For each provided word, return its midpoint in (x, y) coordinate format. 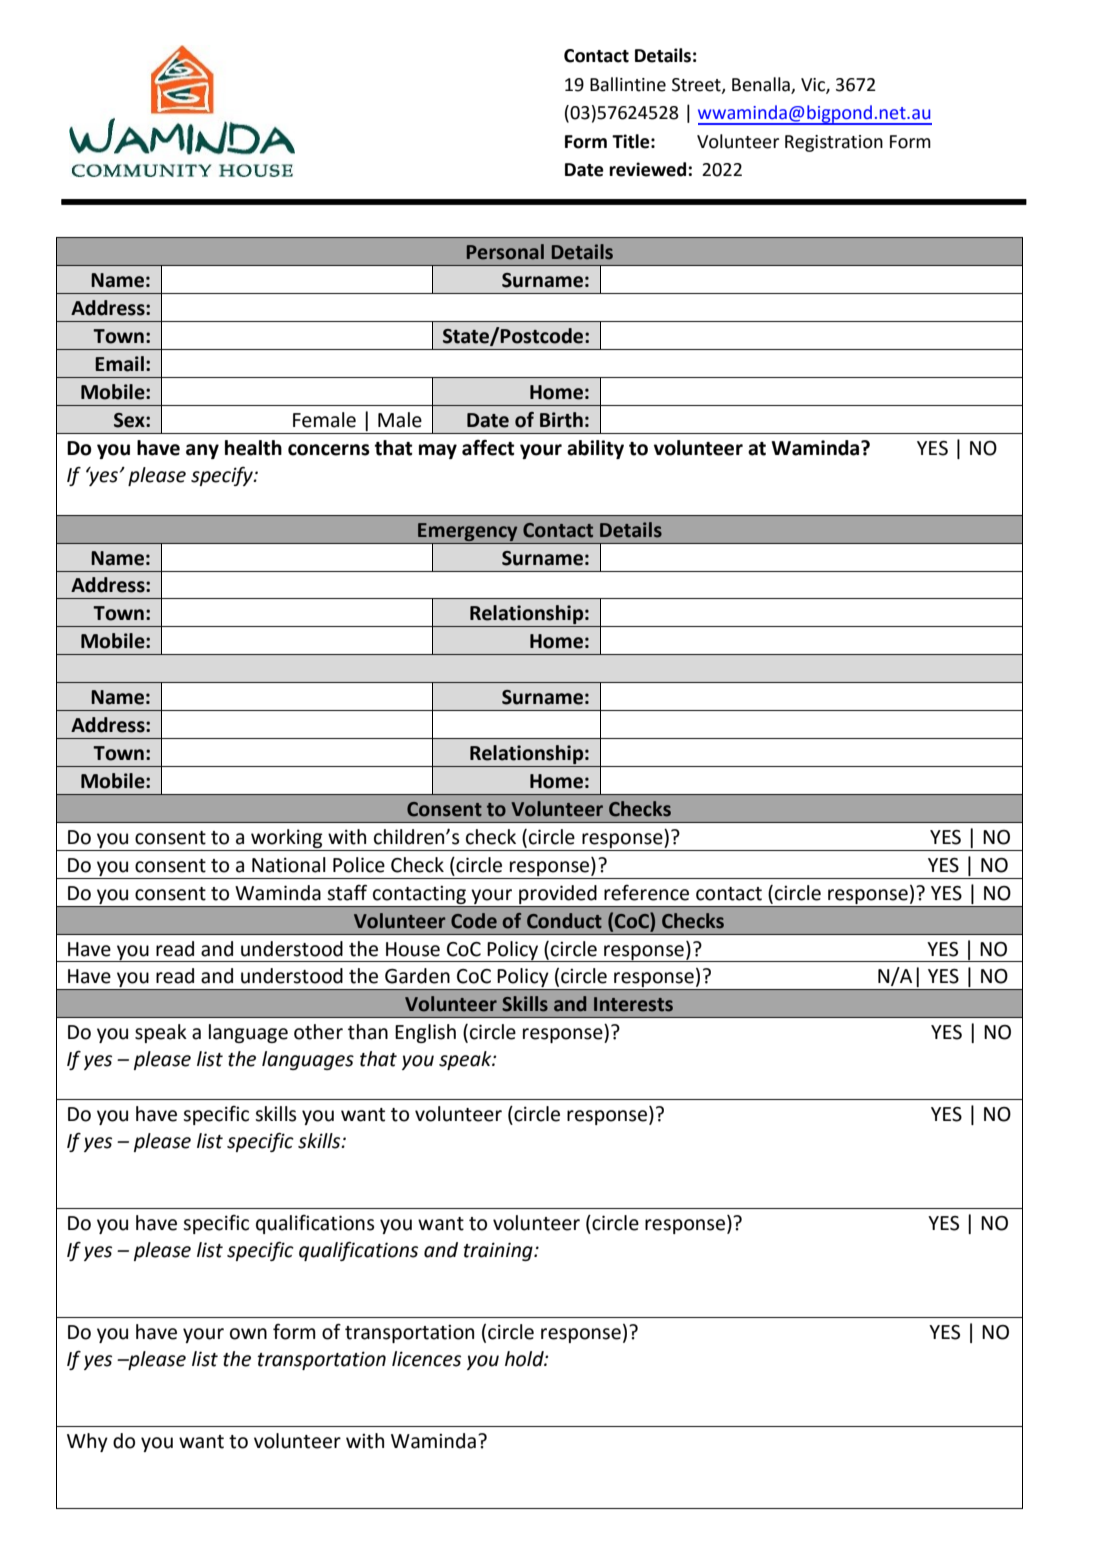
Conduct (564, 921)
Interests (633, 1004)
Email (119, 364)
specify (223, 476)
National (289, 865)
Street (697, 85)
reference (646, 893)
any (202, 451)
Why (87, 1442)
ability (595, 449)
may (438, 451)
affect (488, 448)
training (499, 1251)
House (413, 949)
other (318, 1032)
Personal (505, 252)
